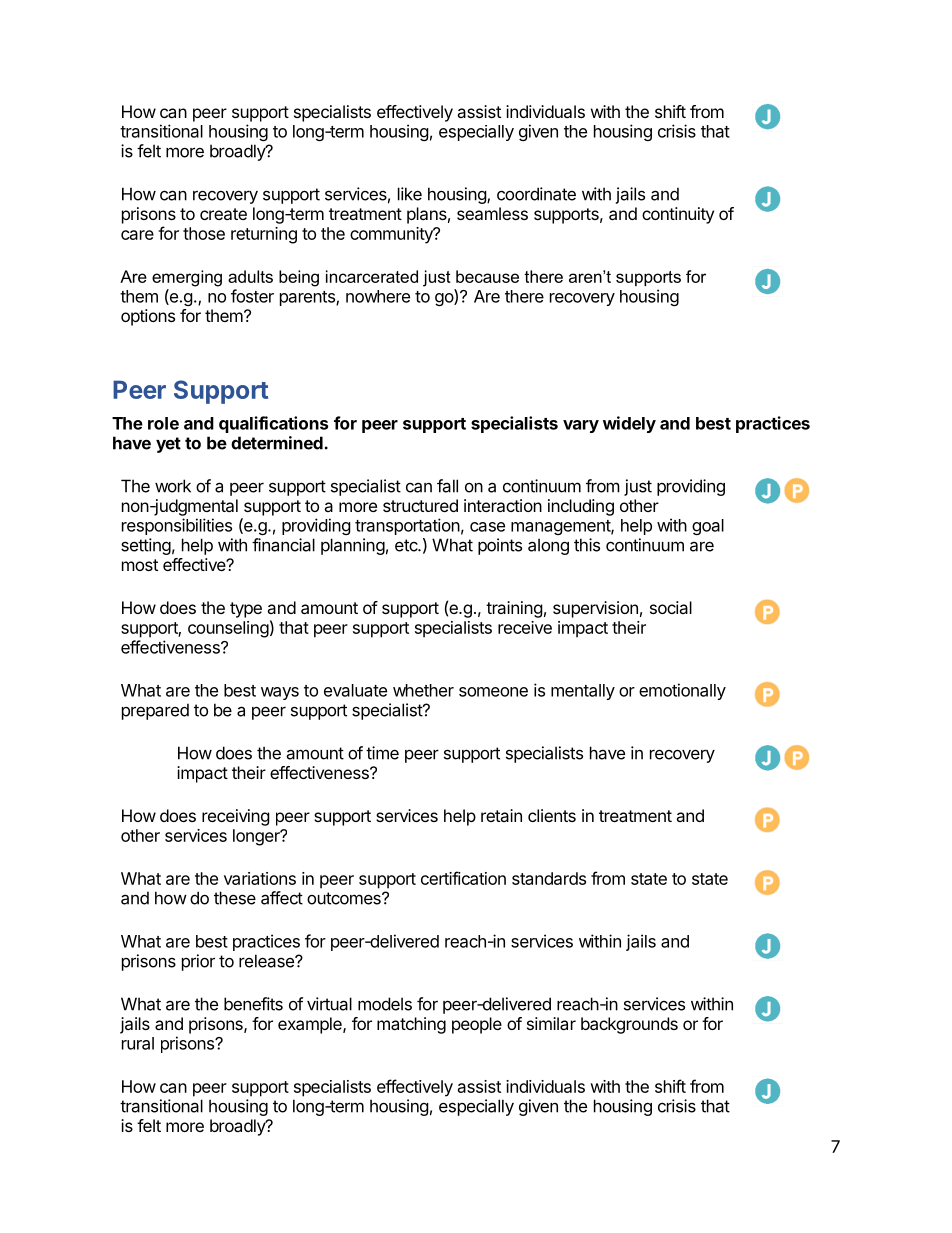 Image resolution: width=952 pixels, height=1233 pixels. What do you see at coordinates (671, 607) in the screenshot?
I see `social` at bounding box center [671, 607].
